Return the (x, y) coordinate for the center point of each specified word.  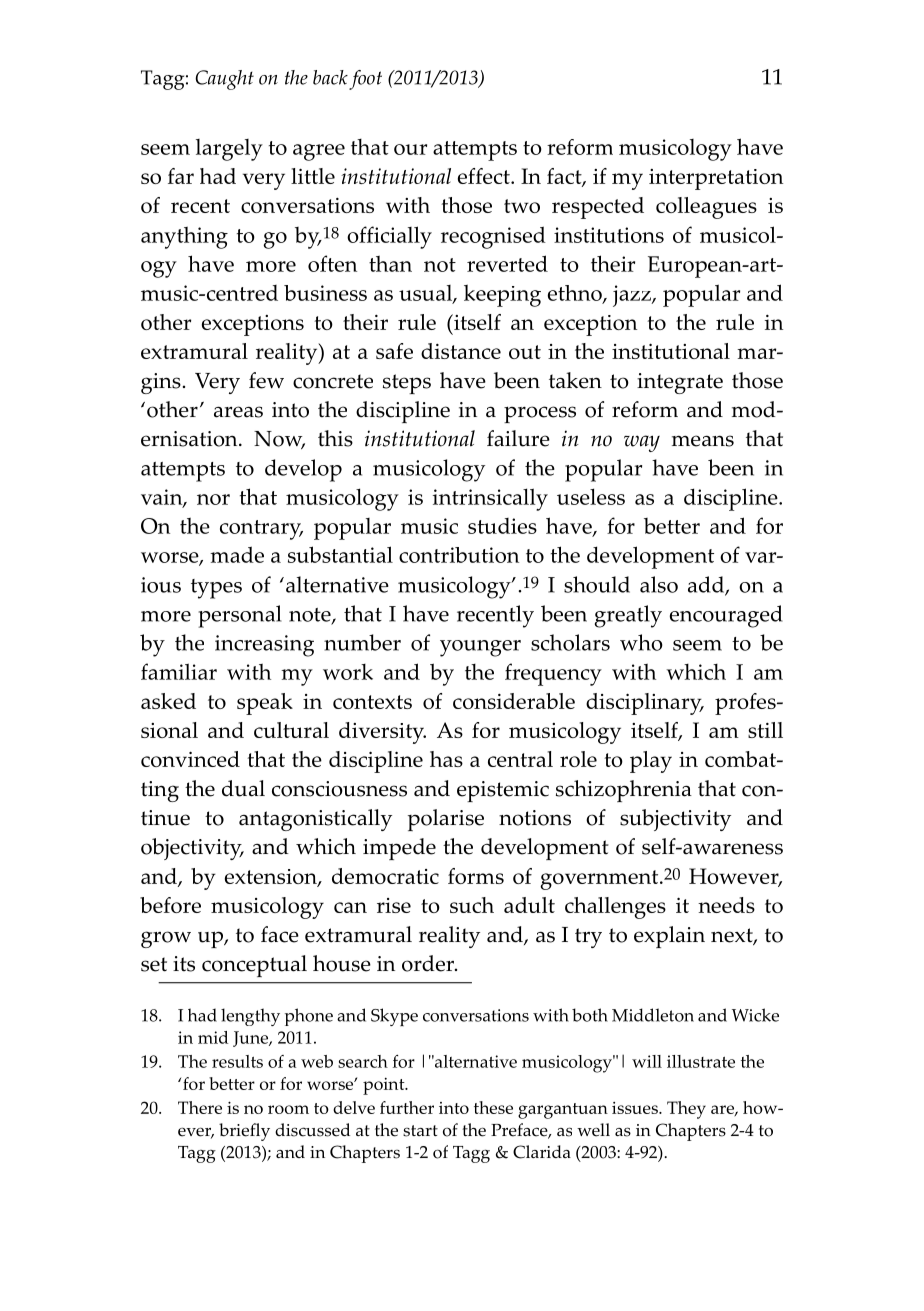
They (686, 1110)
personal (240, 616)
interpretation (716, 179)
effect (485, 176)
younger (480, 648)
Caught (224, 80)
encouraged (726, 616)
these (493, 1107)
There (200, 1107)
